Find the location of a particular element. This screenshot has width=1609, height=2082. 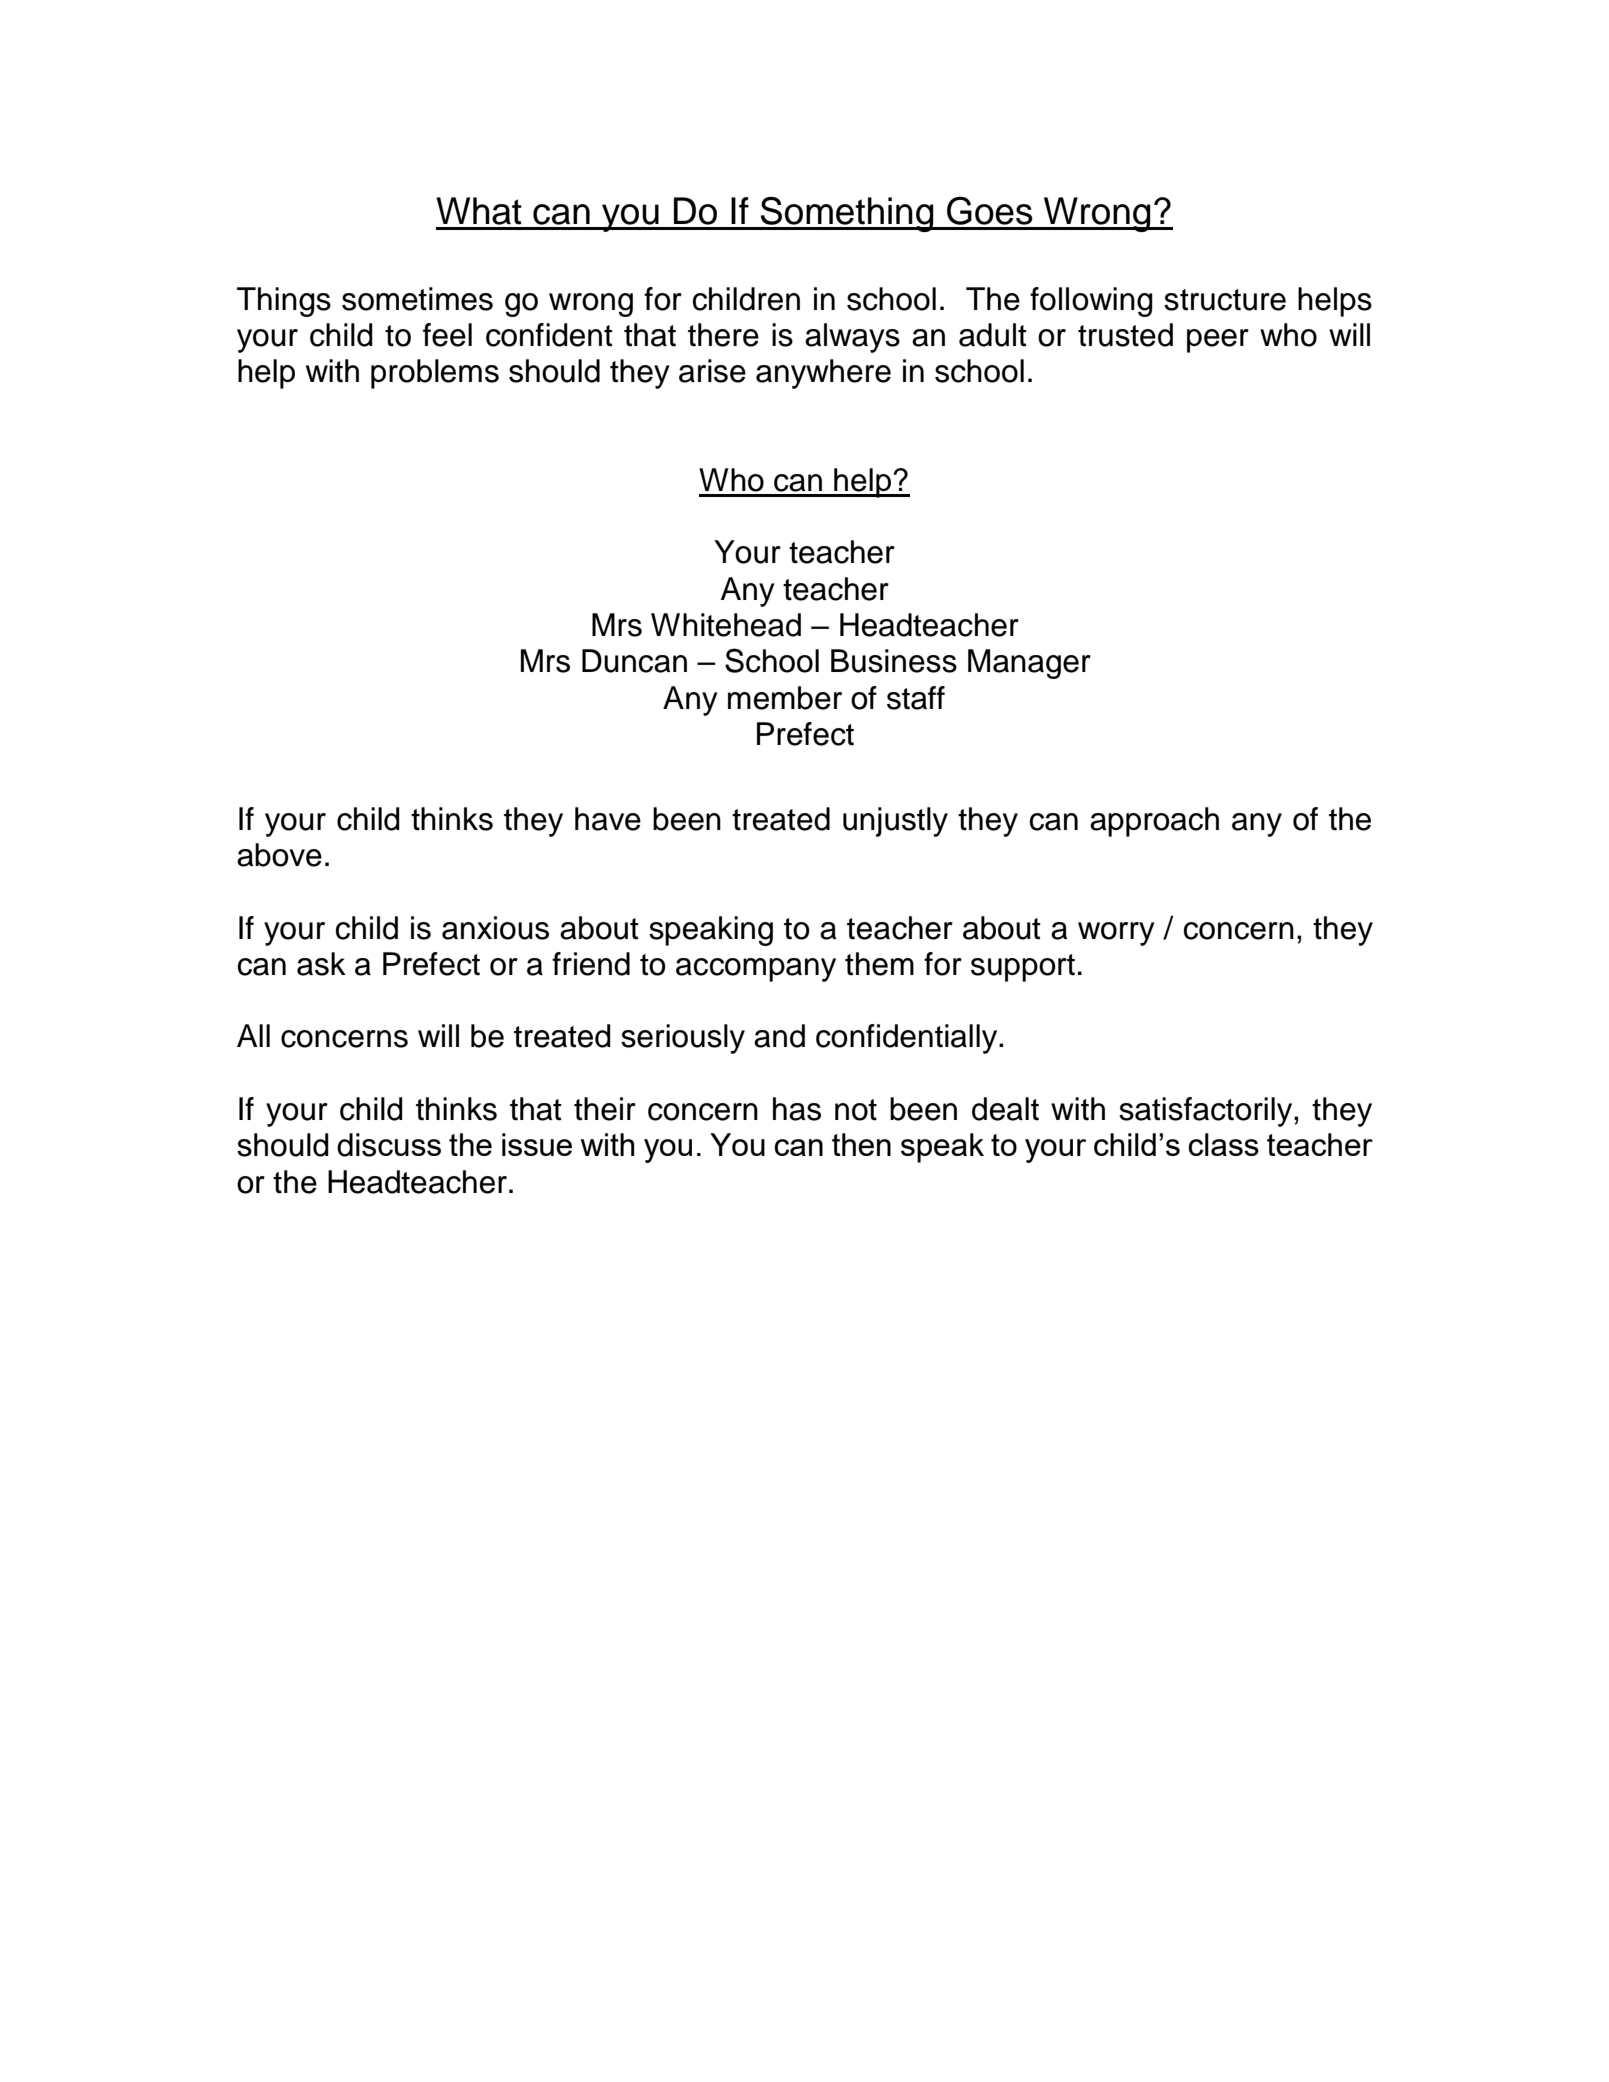

satisfactorily is located at coordinates (1207, 1112).
